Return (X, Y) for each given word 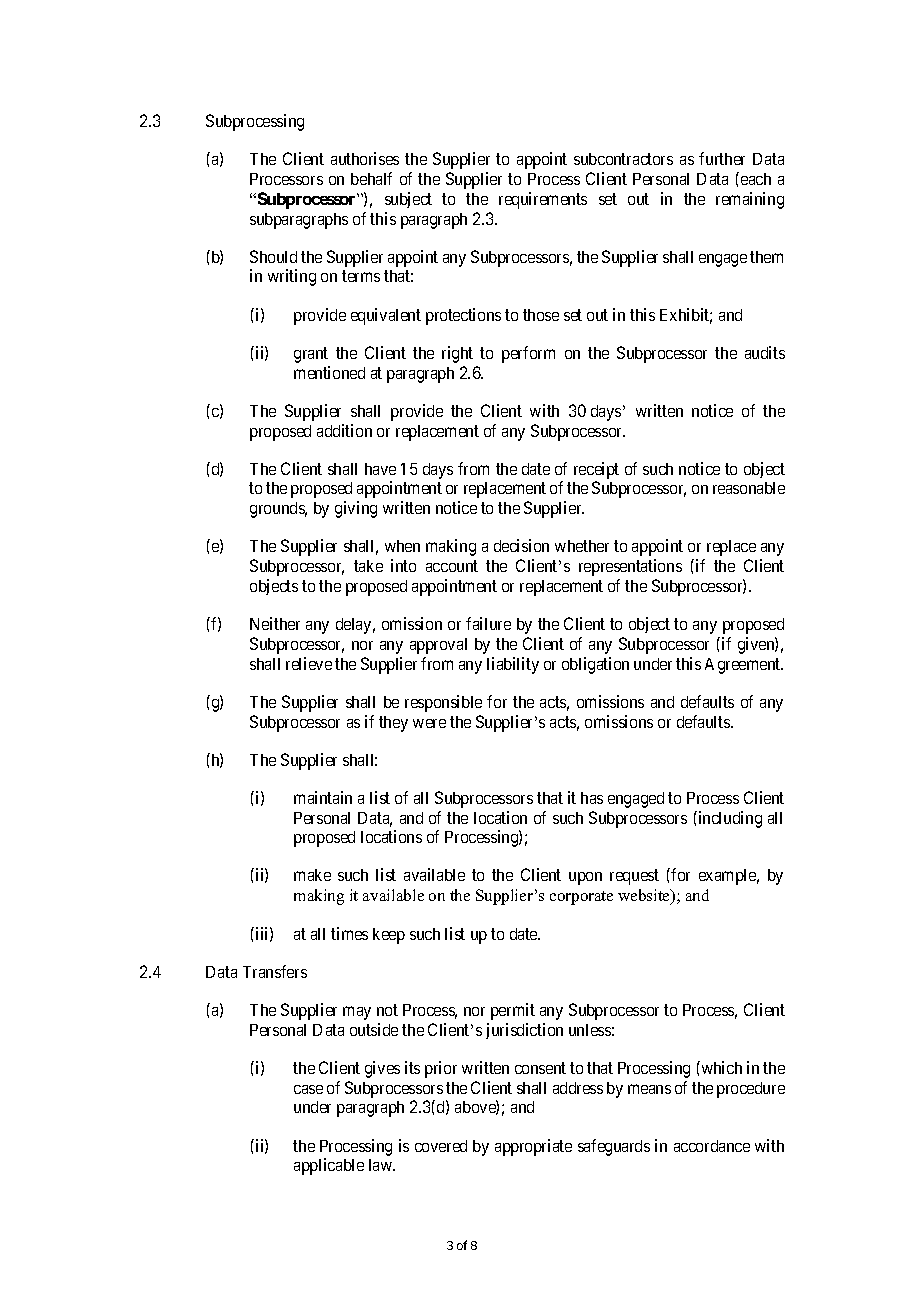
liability (513, 665)
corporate (581, 898)
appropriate (533, 1147)
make (312, 875)
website (645, 896)
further (722, 158)
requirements (543, 200)
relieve (309, 663)
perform (528, 354)
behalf (371, 178)
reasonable (749, 488)
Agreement (744, 666)
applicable (329, 1166)
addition (344, 430)
